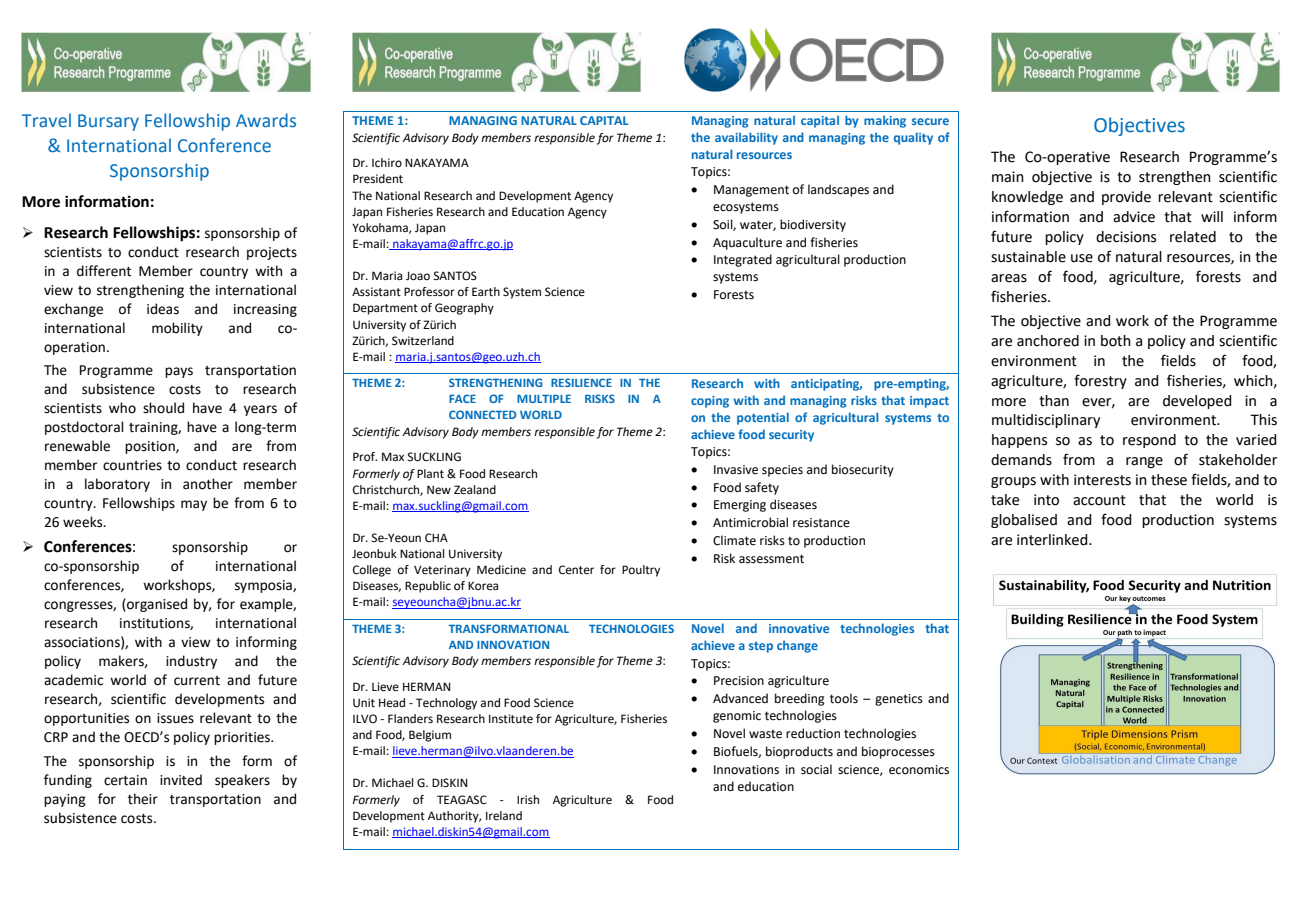  What do you see at coordinates (1008, 177) in the page?
I see `main` at bounding box center [1008, 177].
